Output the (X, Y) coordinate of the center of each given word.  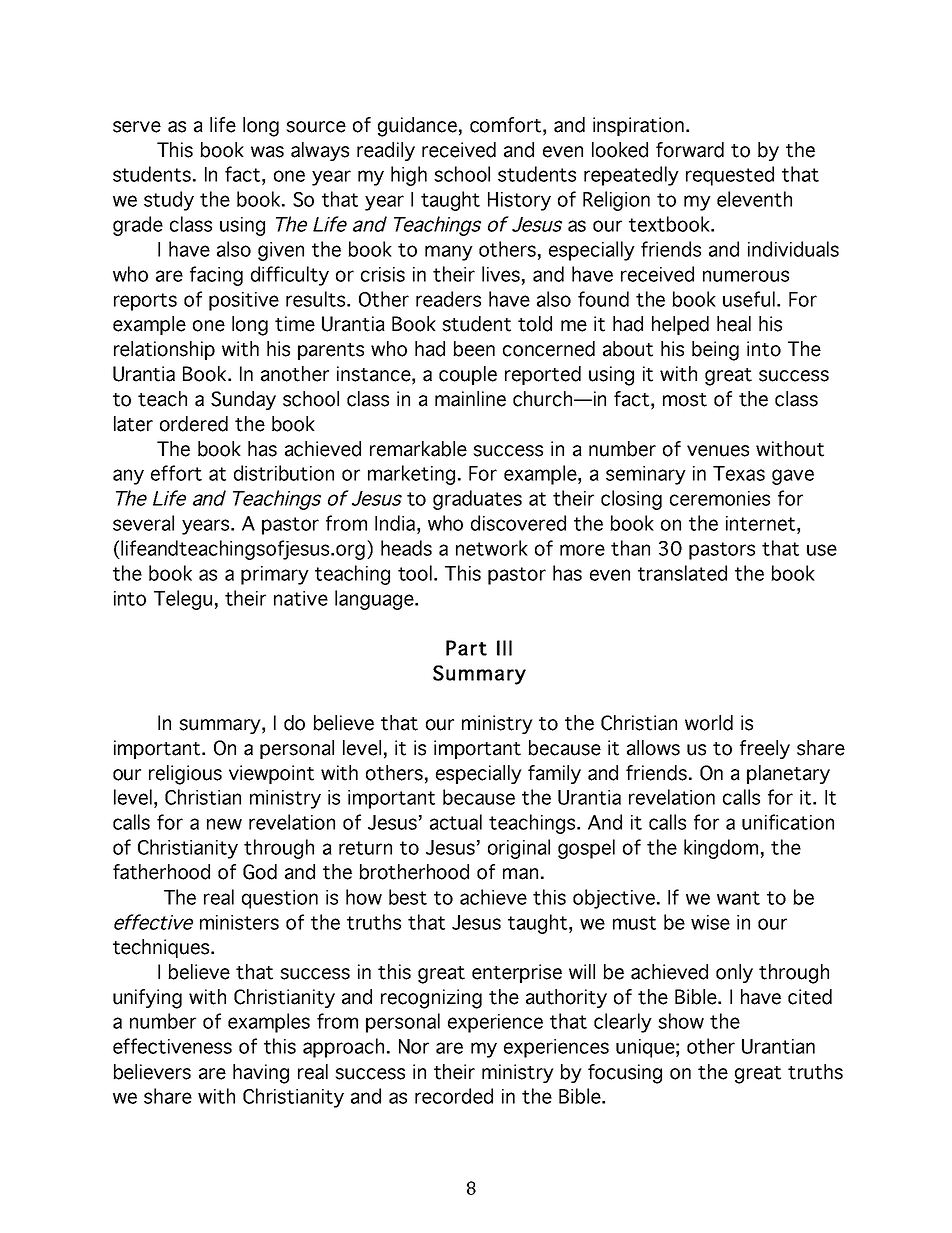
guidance (417, 127)
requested (730, 176)
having (261, 1074)
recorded (454, 1096)
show (681, 1021)
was (267, 152)
